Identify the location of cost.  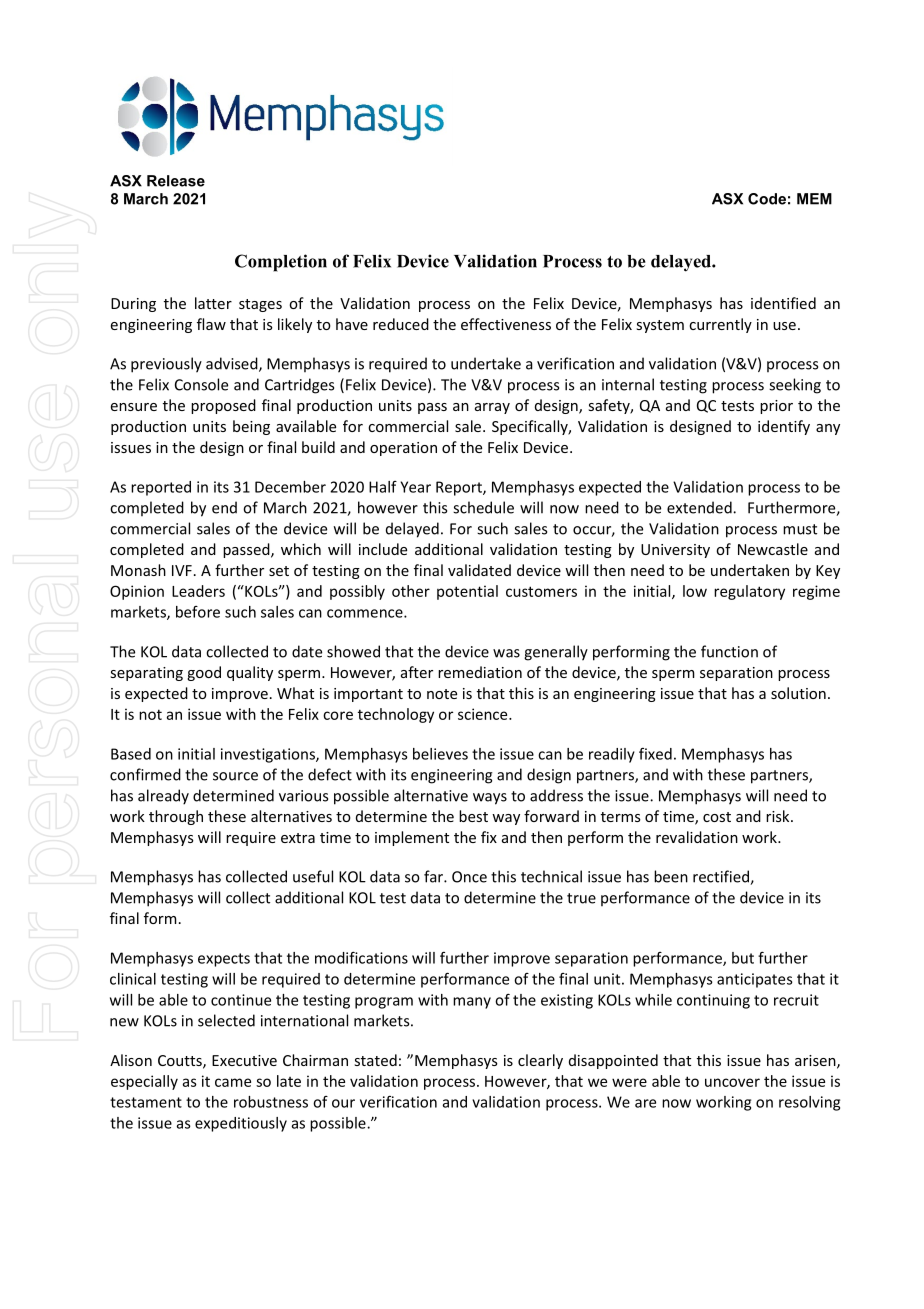
(717, 817).
